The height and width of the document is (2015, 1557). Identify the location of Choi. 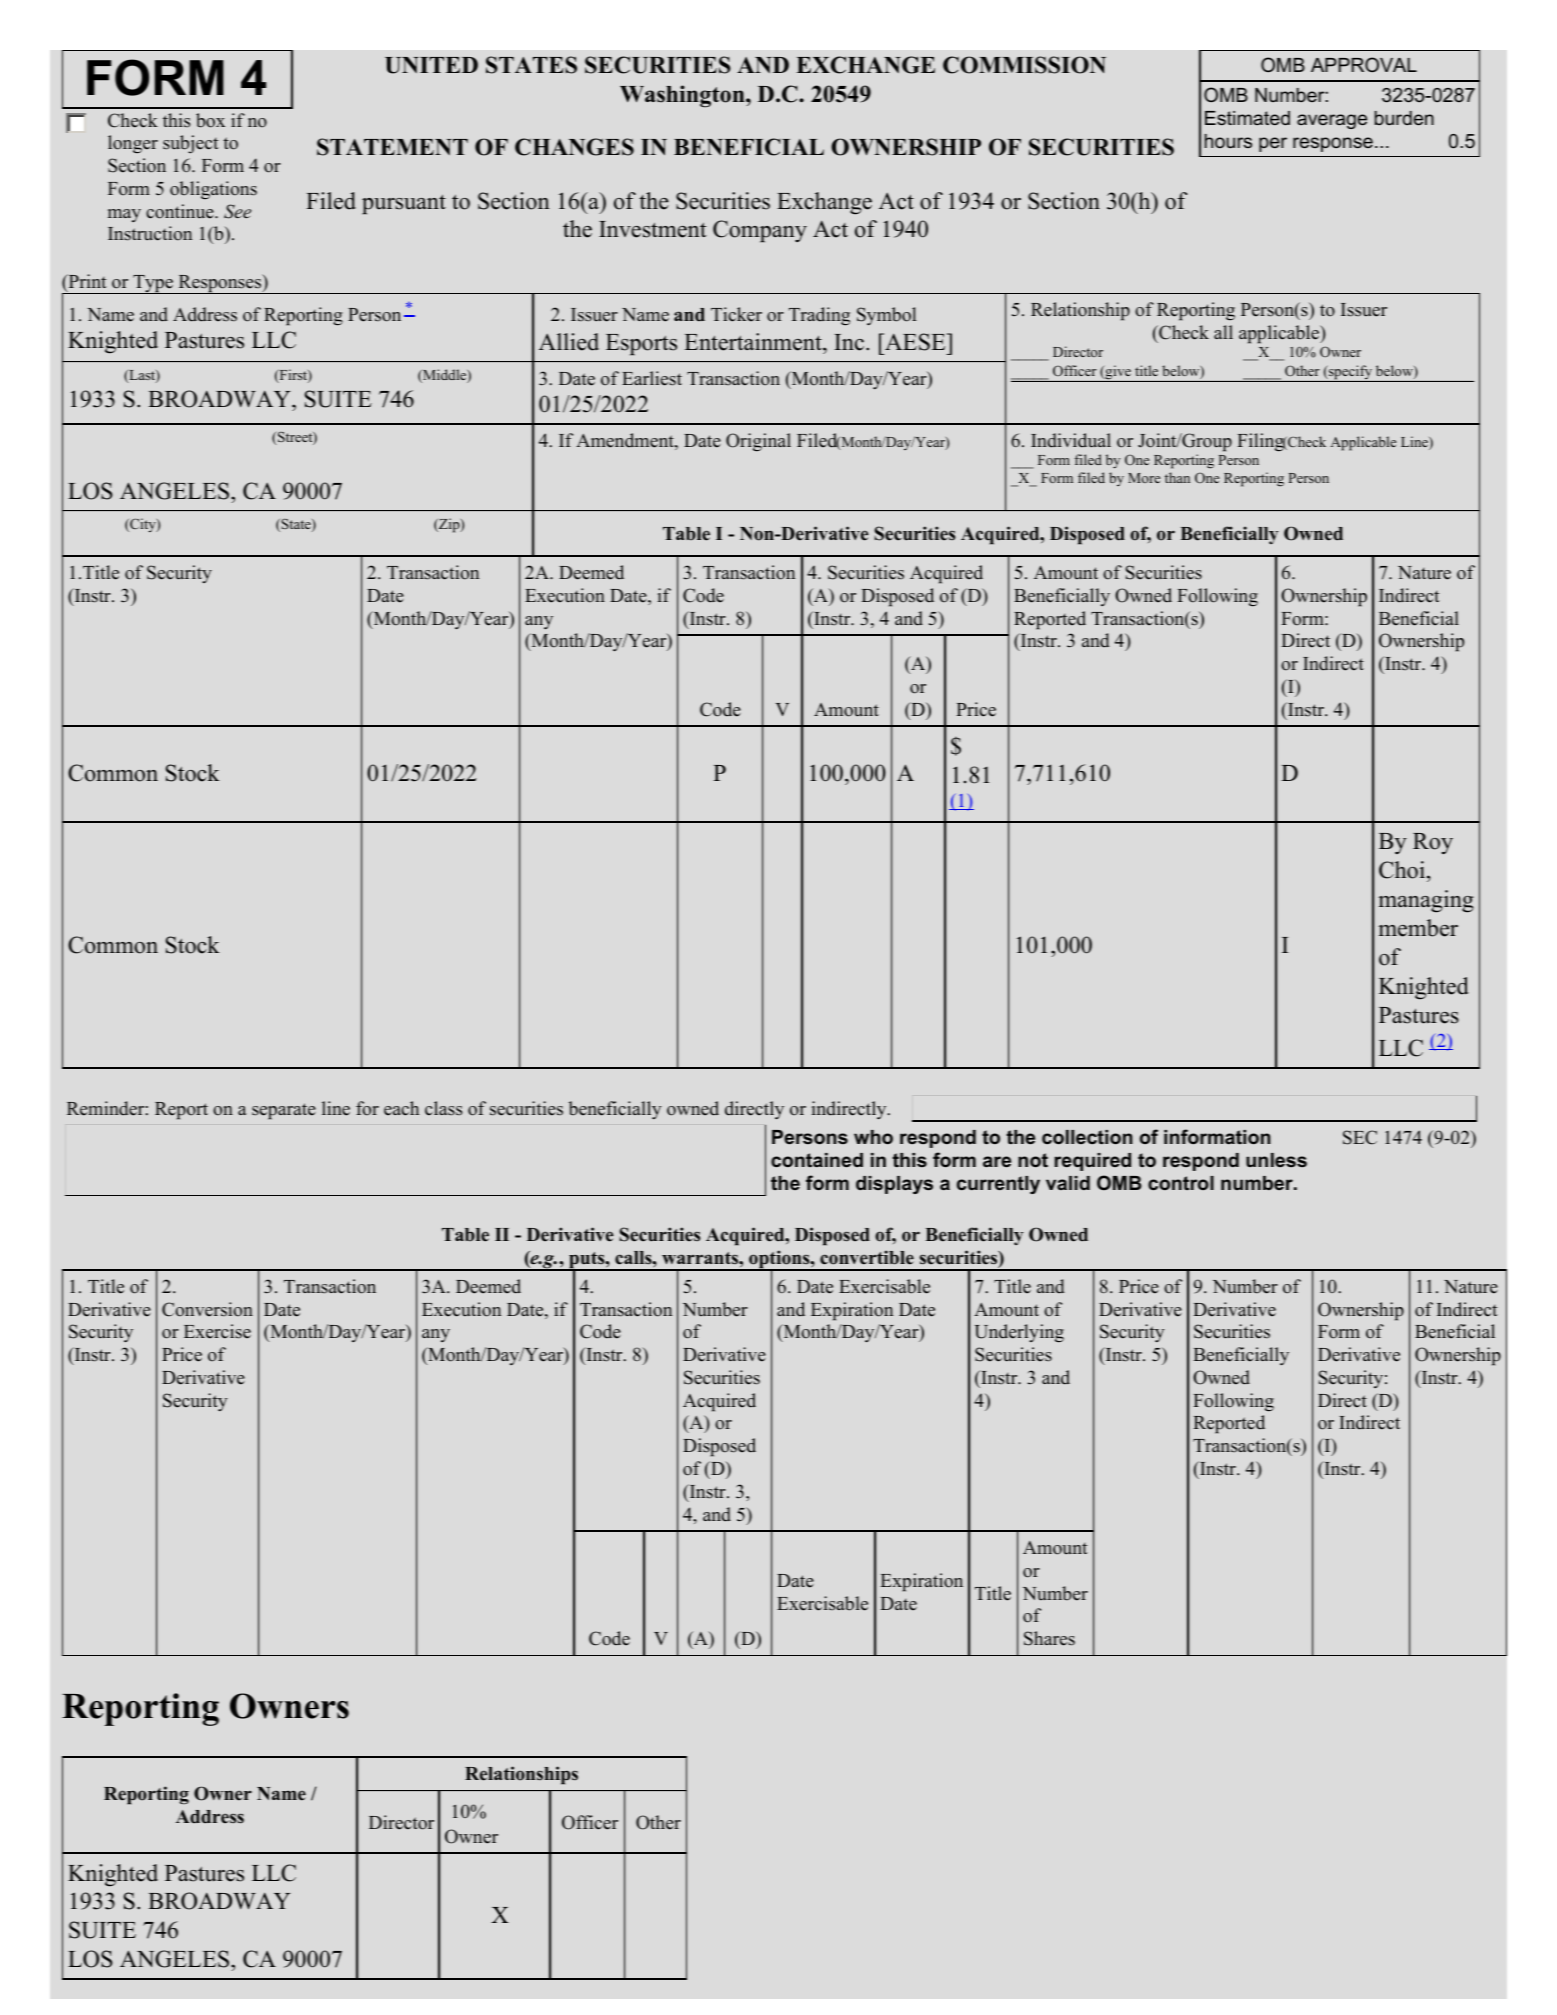
(1402, 870).
